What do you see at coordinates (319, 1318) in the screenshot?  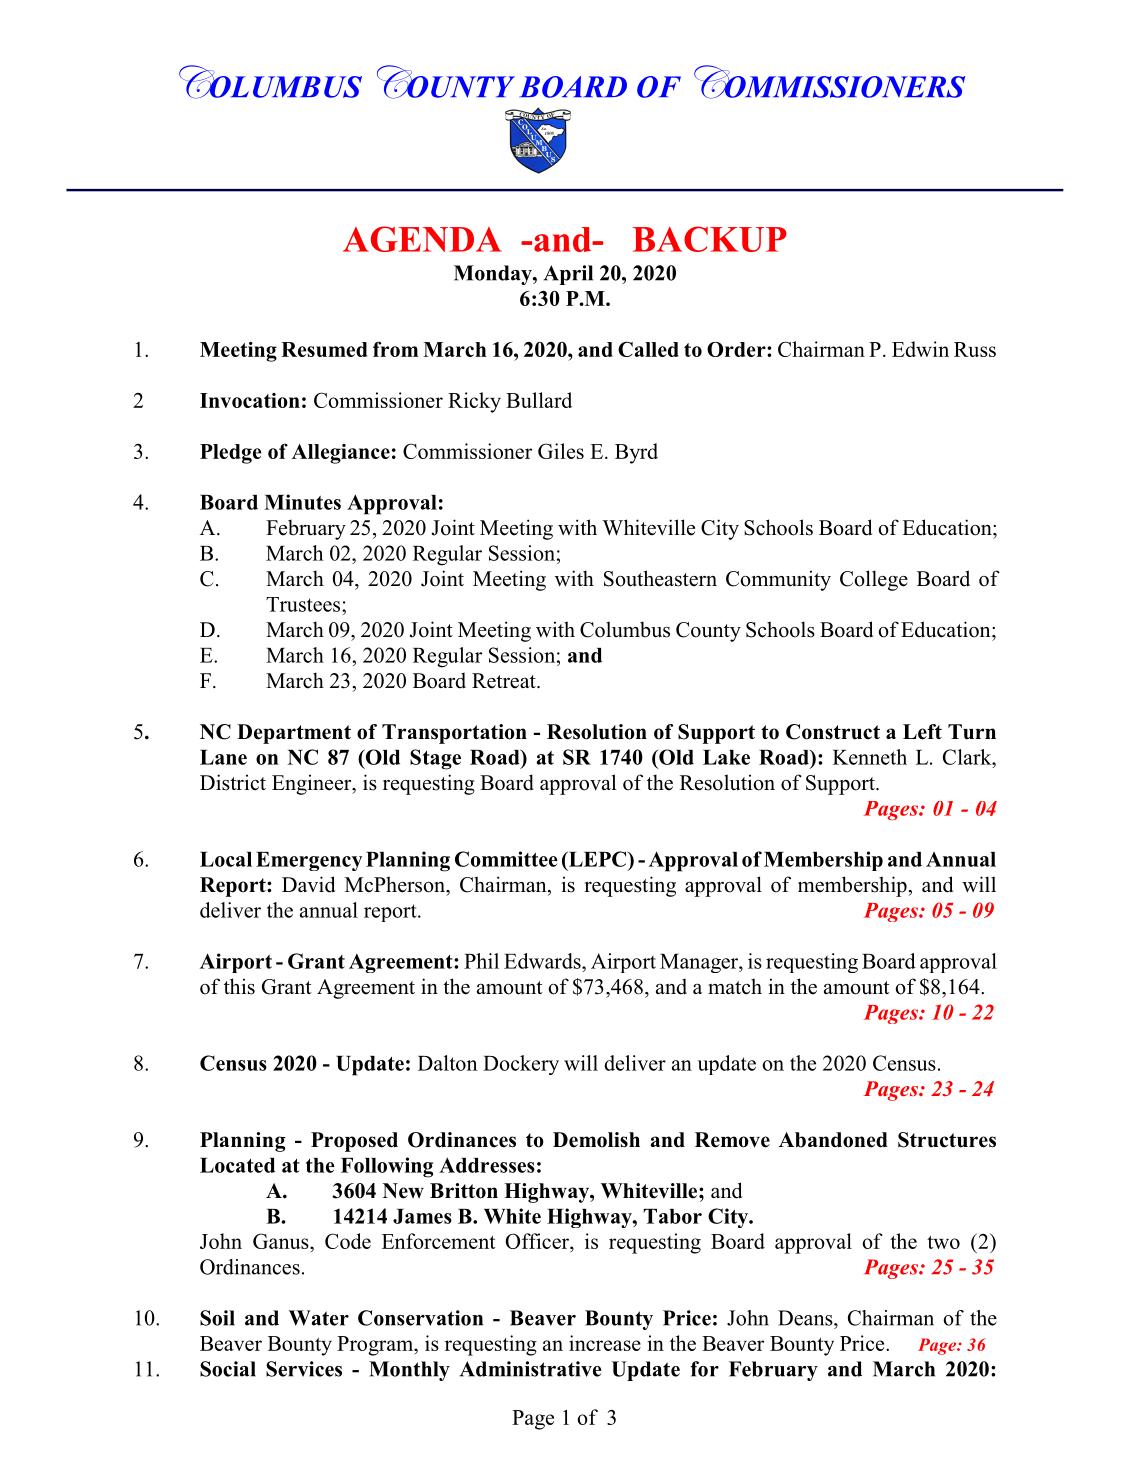 I see `Water` at bounding box center [319, 1318].
